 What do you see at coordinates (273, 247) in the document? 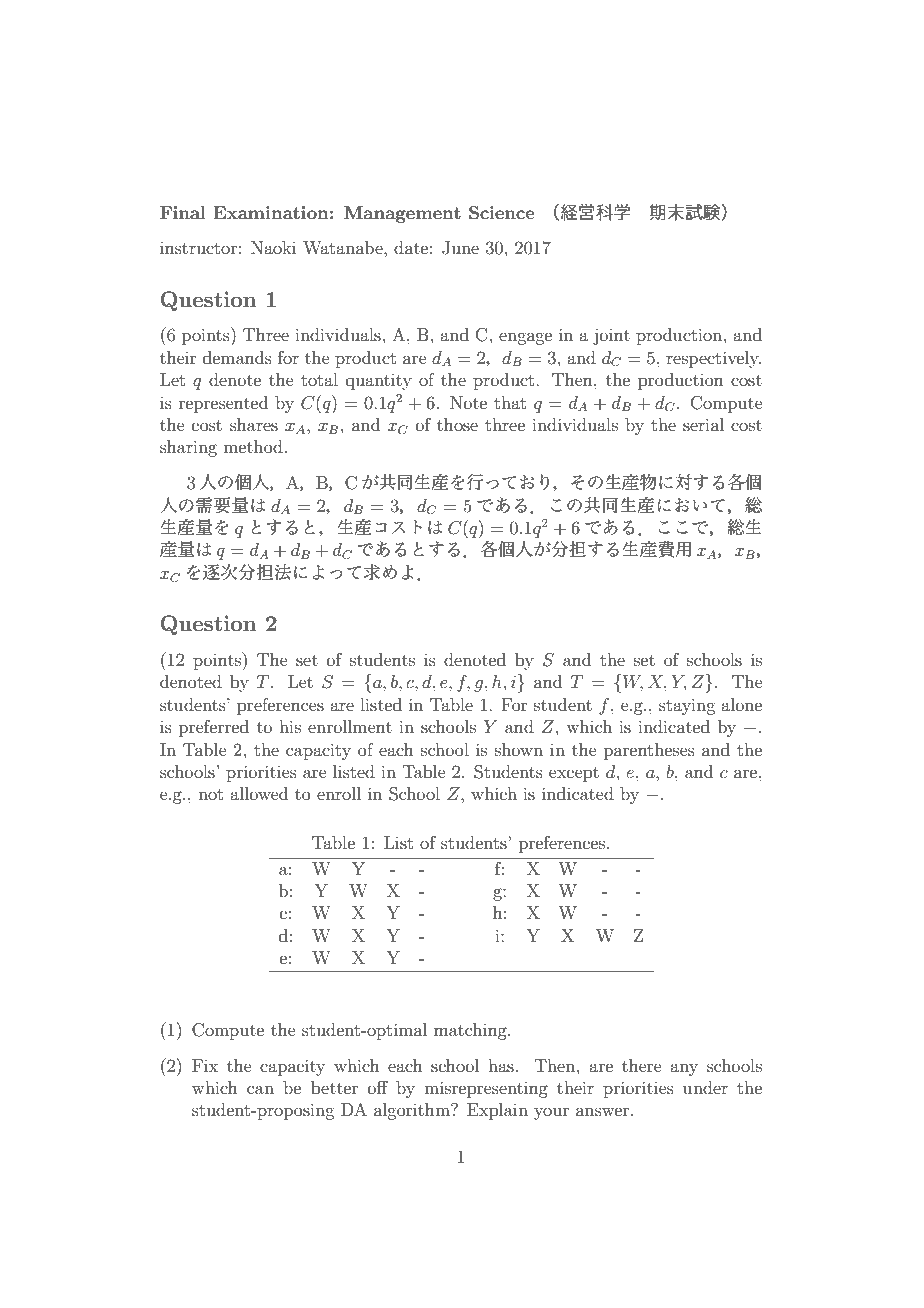
I see `Naoki` at bounding box center [273, 247].
